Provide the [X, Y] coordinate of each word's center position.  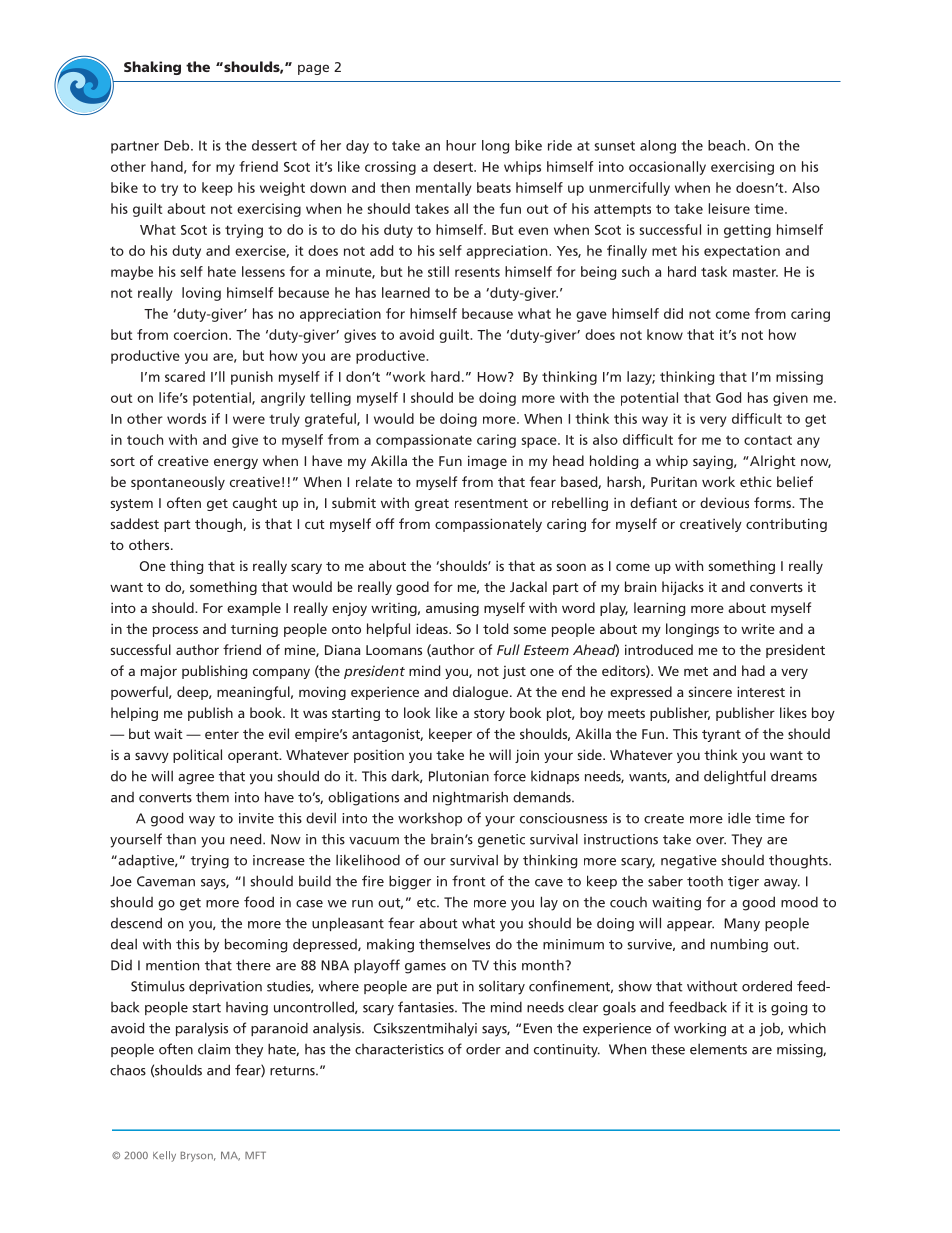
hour [461, 145]
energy [236, 463]
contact [768, 440]
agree [196, 779]
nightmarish [470, 798]
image [487, 462]
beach [728, 145]
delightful [735, 777]
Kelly [164, 1156]
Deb [178, 145]
